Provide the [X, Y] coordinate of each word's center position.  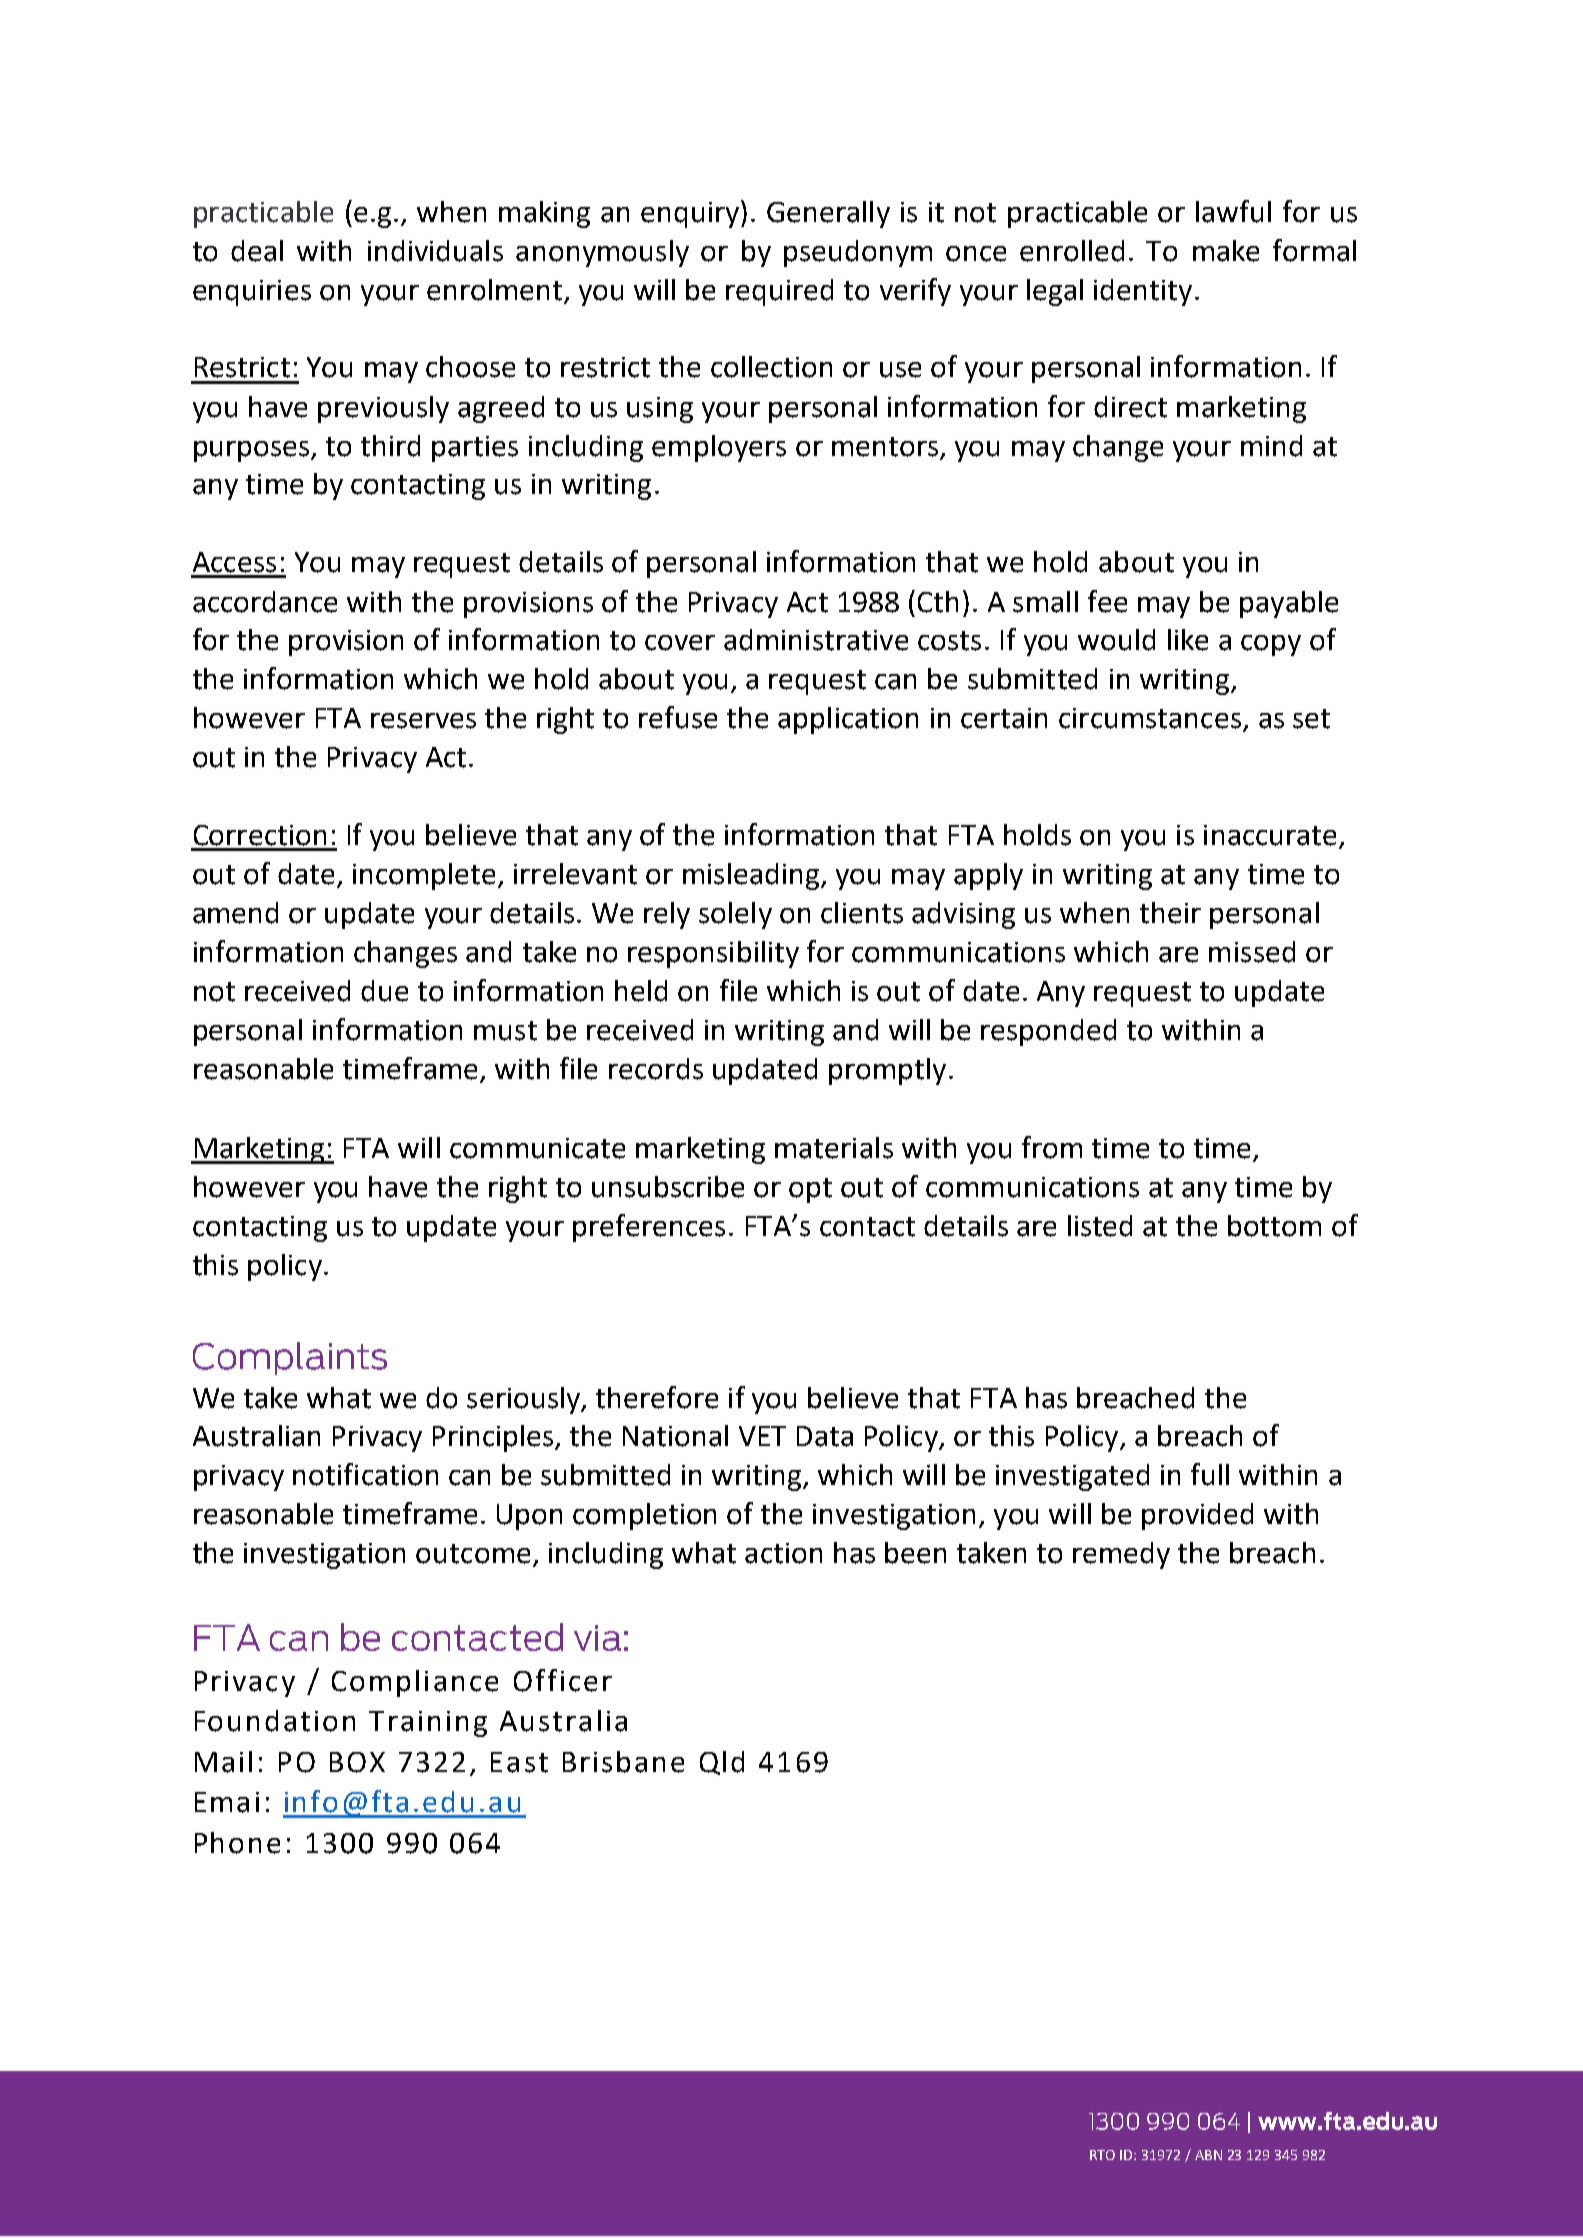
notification [365, 1474]
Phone [237, 1843]
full [1210, 1474]
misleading [752, 876]
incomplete [424, 876]
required [779, 292]
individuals [435, 251]
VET [762, 1436]
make [1226, 251]
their [1170, 913]
